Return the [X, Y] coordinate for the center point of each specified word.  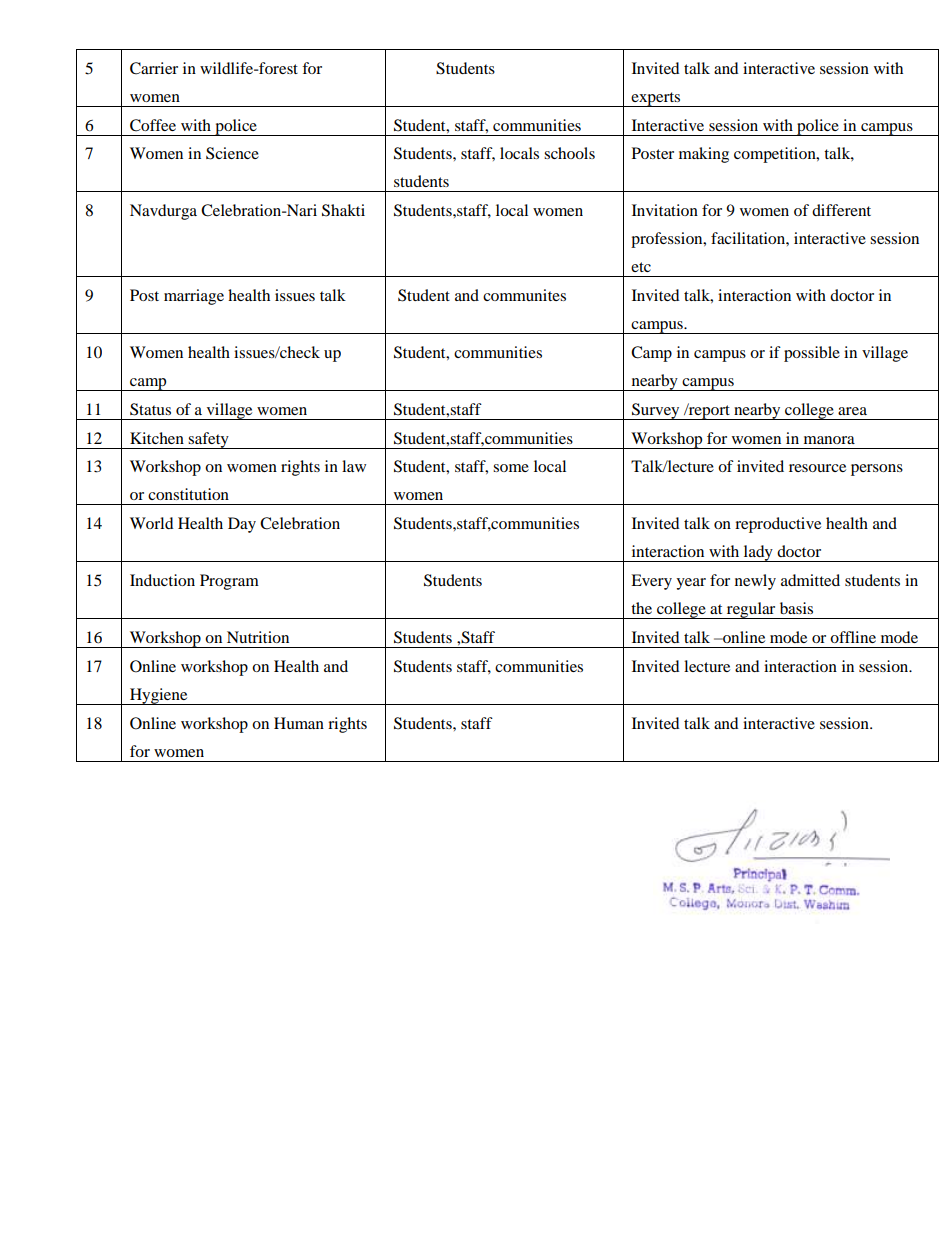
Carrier [154, 68]
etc [641, 267]
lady [758, 553]
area [852, 411]
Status [150, 409]
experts [656, 99]
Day [242, 525]
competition [776, 155]
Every [651, 582]
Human [299, 723]
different [841, 210]
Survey [656, 411]
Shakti [343, 210]
